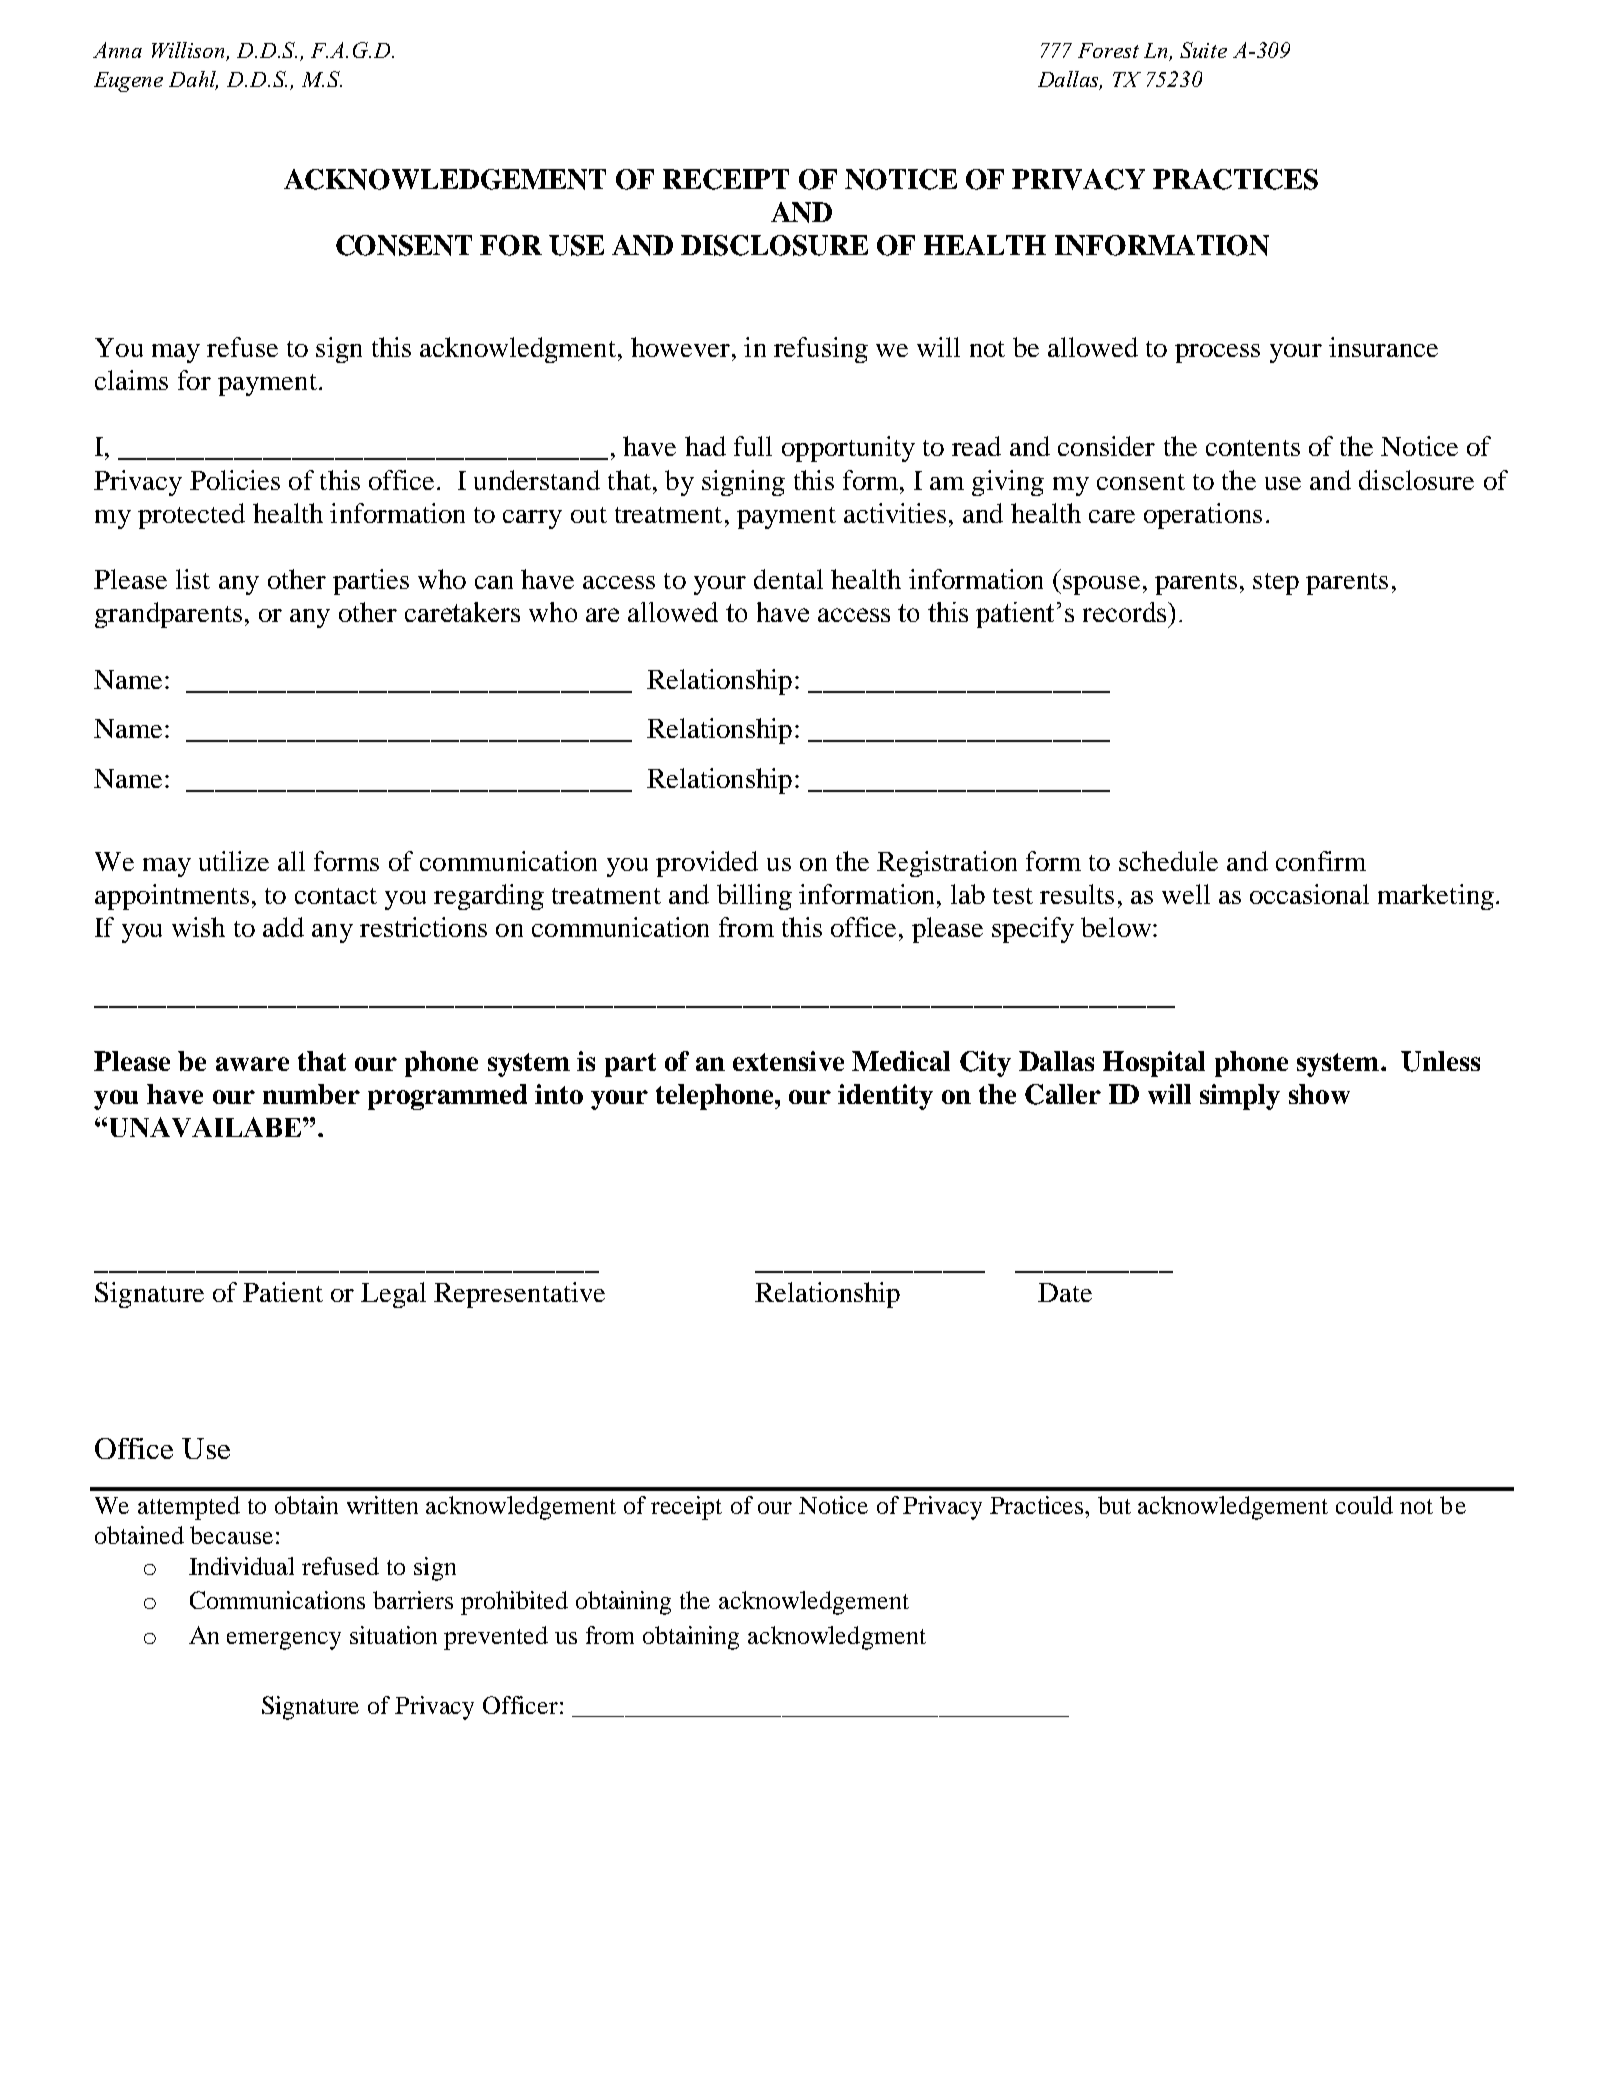  What do you see at coordinates (1203, 50) in the screenshot?
I see `Suite` at bounding box center [1203, 50].
